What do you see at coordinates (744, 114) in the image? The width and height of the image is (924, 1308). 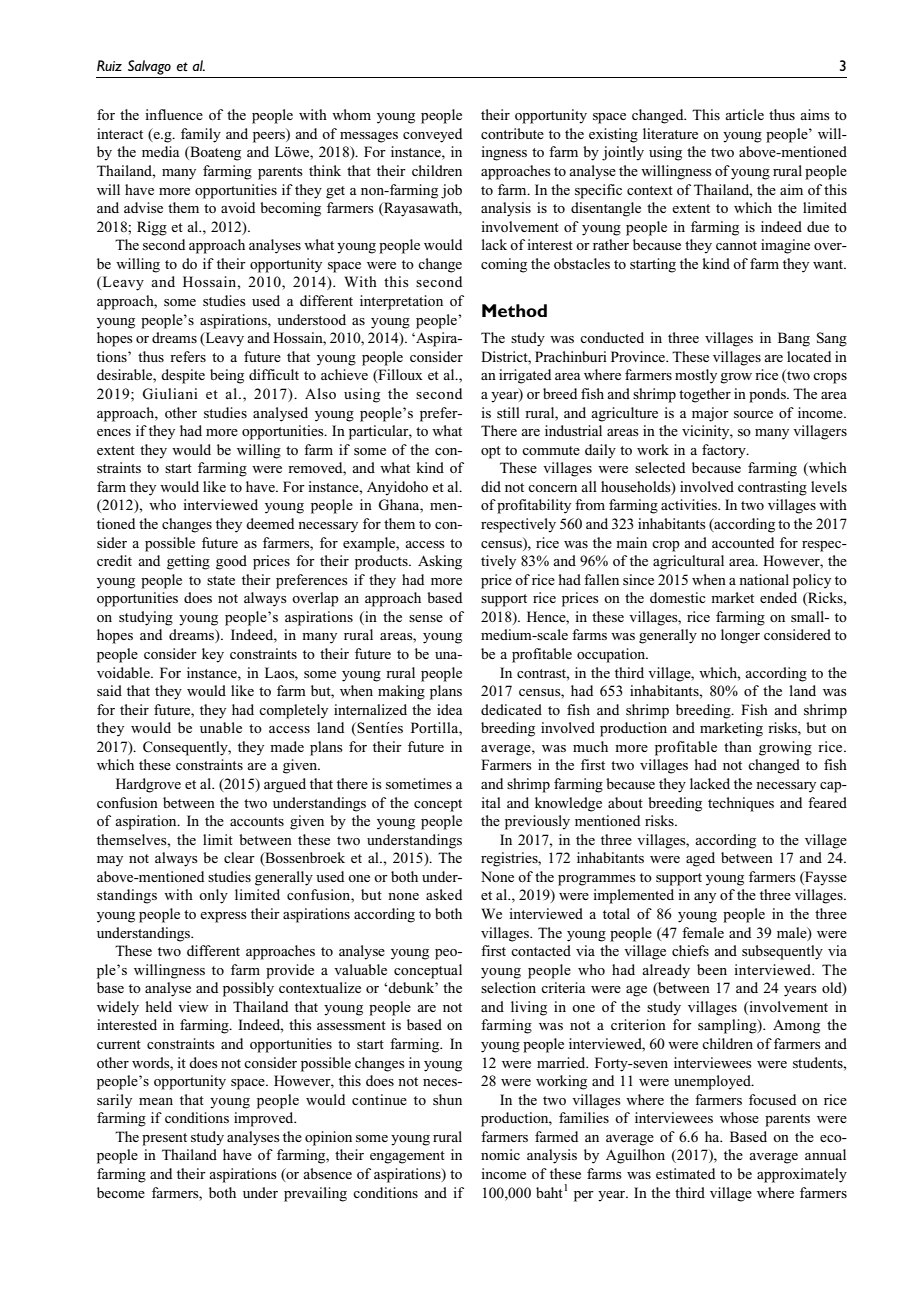 I see `article` at bounding box center [744, 114].
